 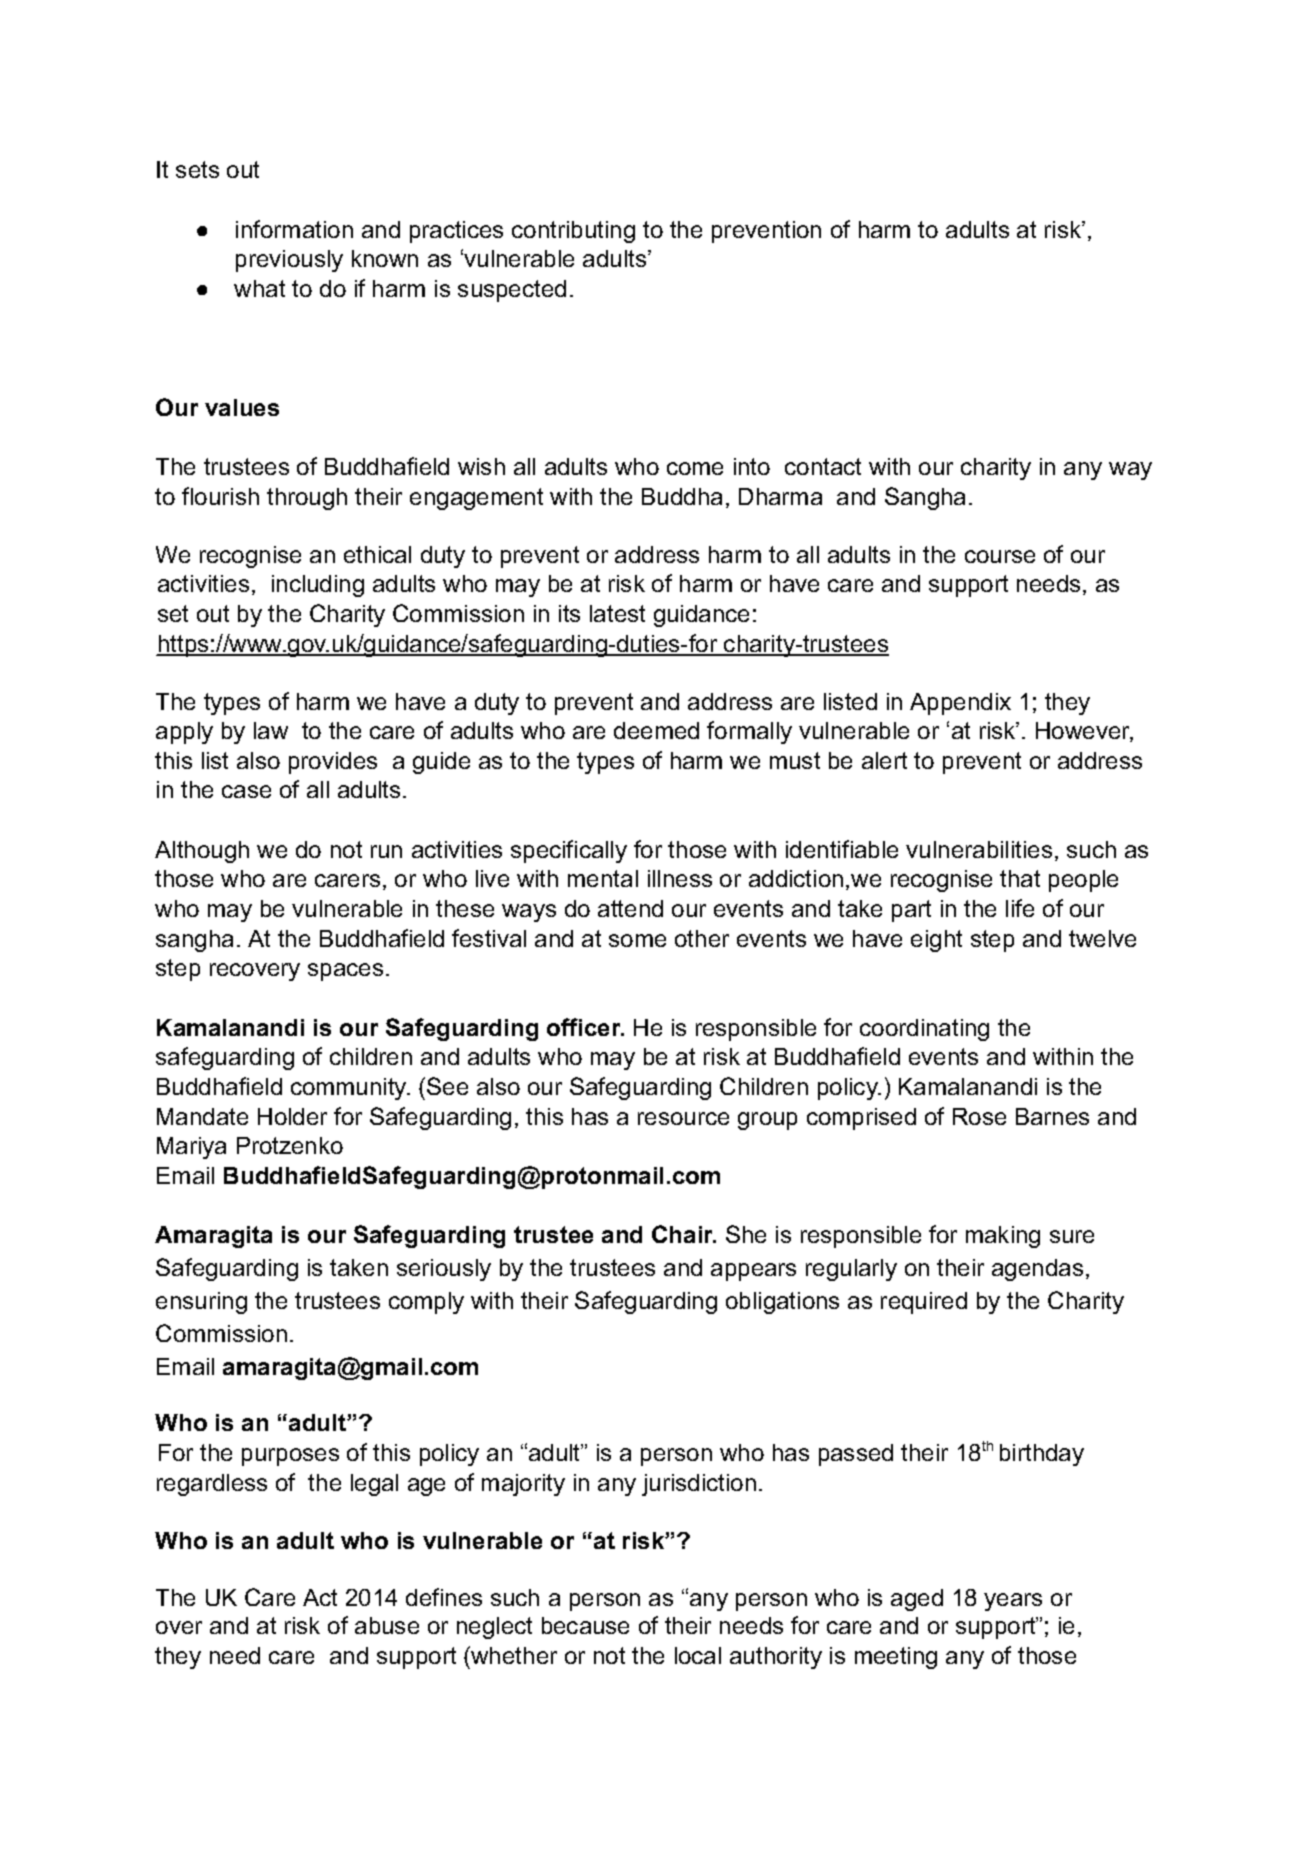 What do you see at coordinates (345, 972) in the screenshot?
I see `spaces` at bounding box center [345, 972].
